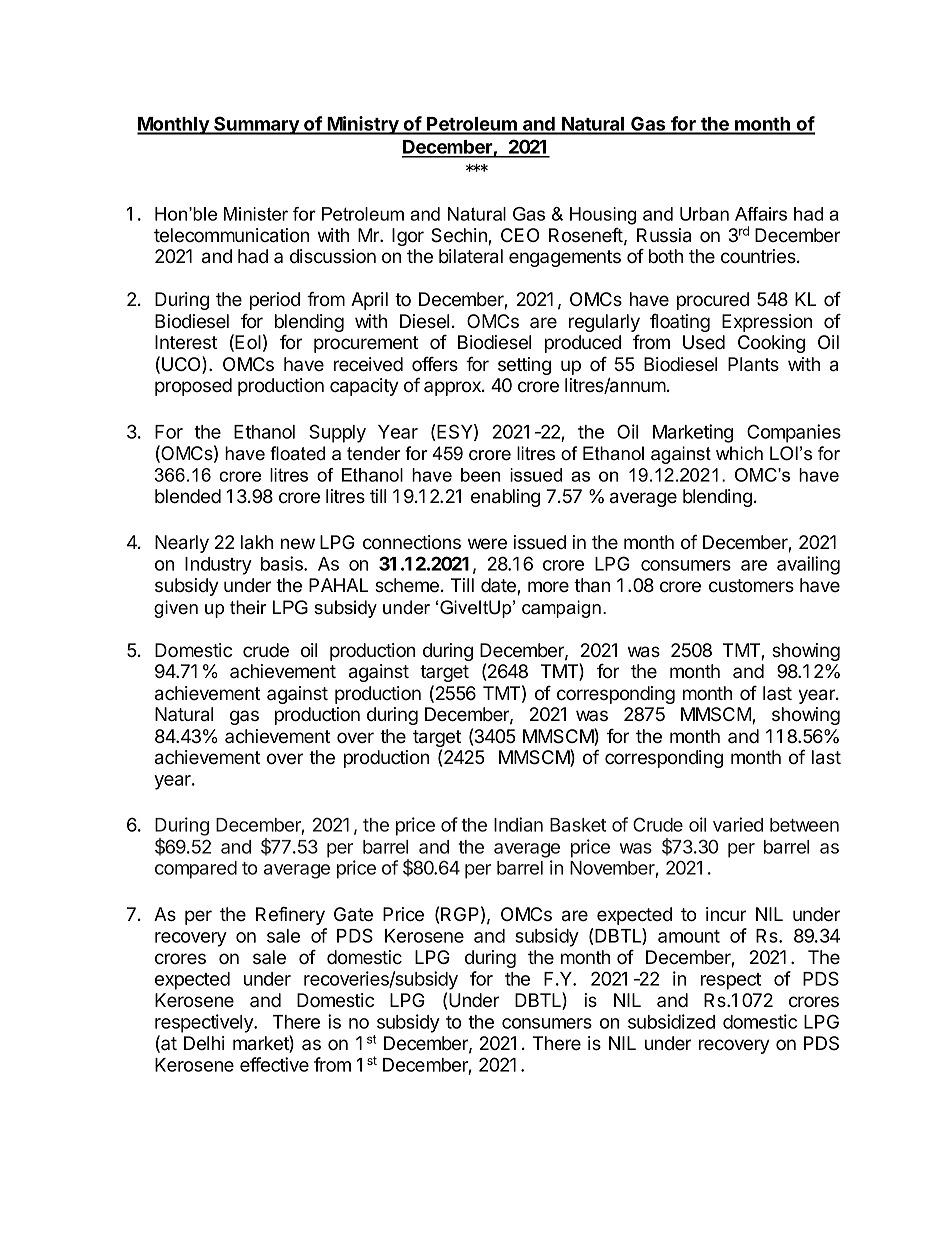 This screenshot has height=1233, width=952. I want to click on amount, so click(689, 936).
